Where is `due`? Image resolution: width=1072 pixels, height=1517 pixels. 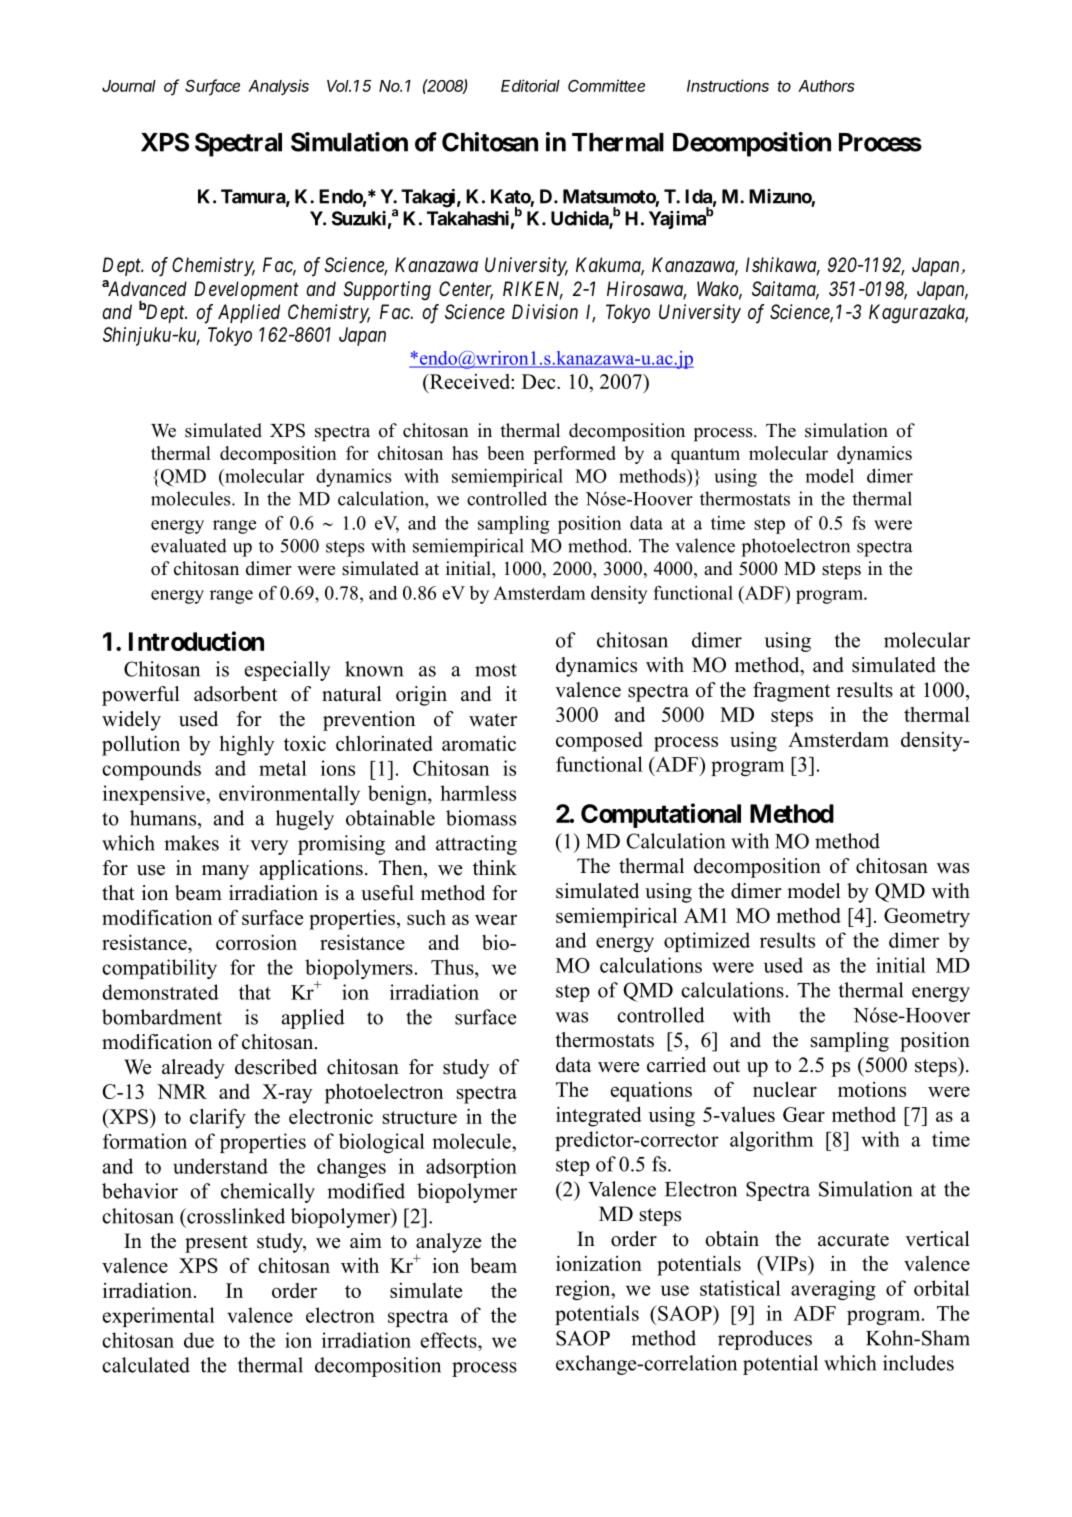 due is located at coordinates (199, 1340).
